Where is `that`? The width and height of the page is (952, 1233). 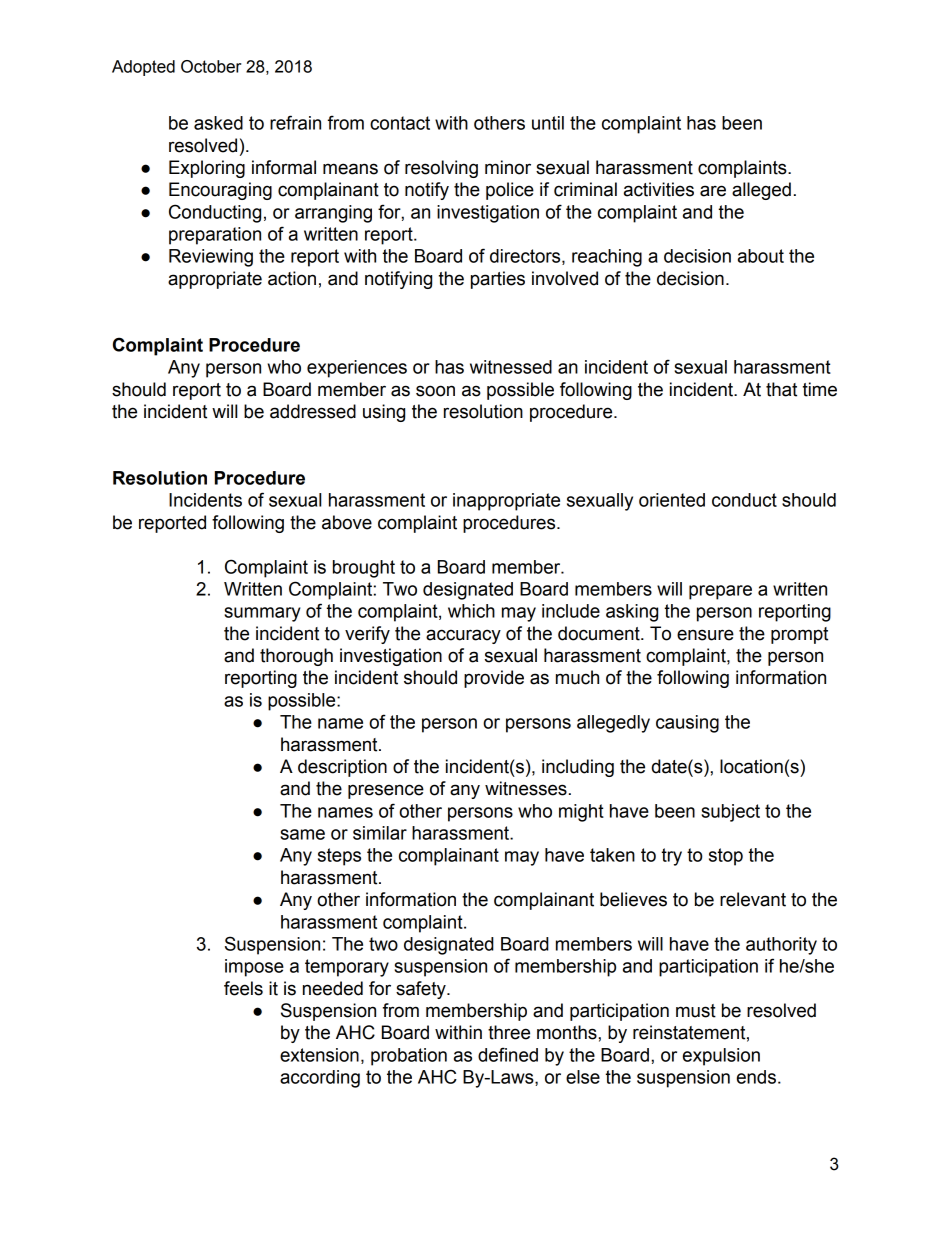 that is located at coordinates (781, 389).
